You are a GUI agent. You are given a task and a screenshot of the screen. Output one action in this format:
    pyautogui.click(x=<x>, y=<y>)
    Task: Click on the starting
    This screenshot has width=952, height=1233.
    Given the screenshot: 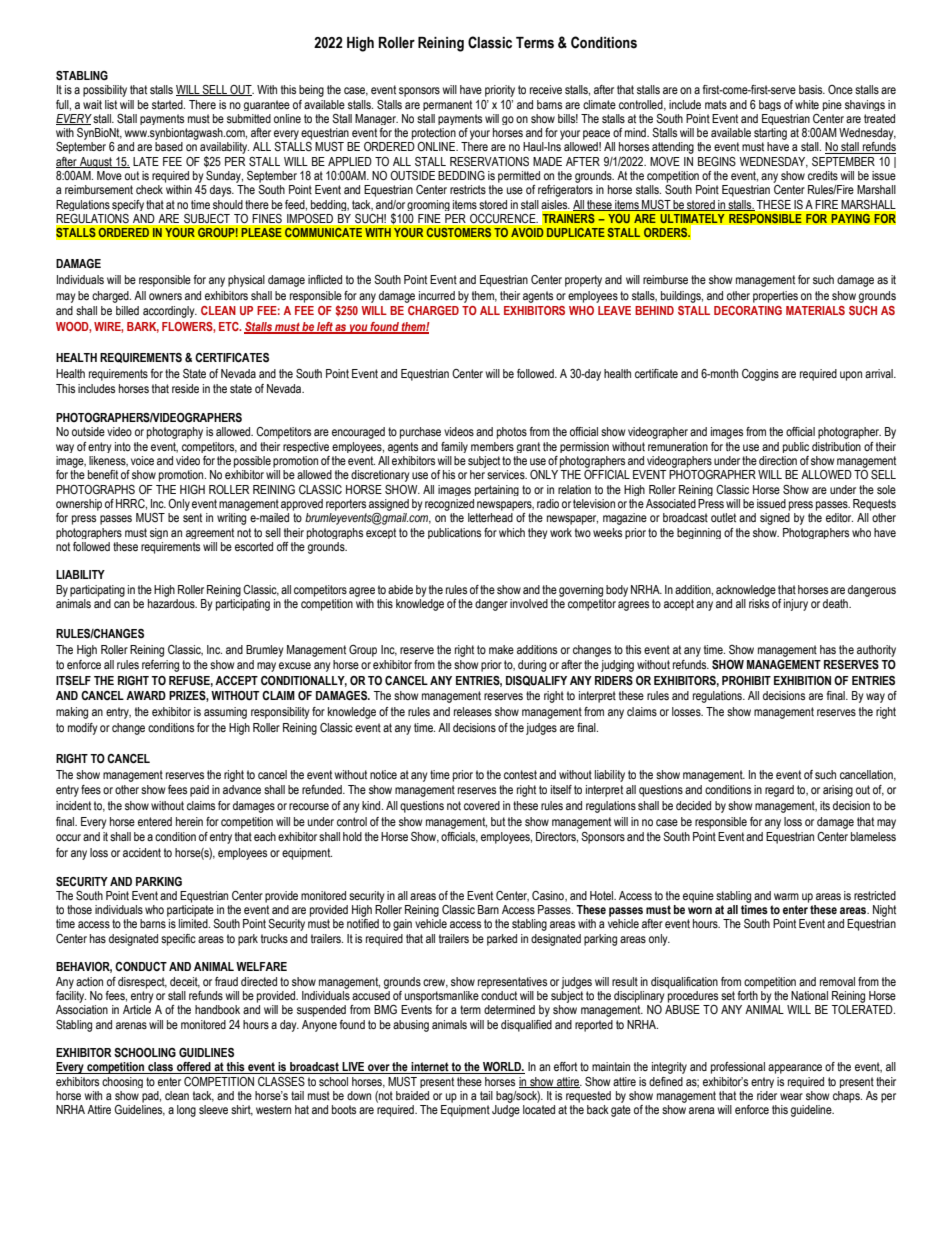 What is the action you would take?
    pyautogui.click(x=770, y=134)
